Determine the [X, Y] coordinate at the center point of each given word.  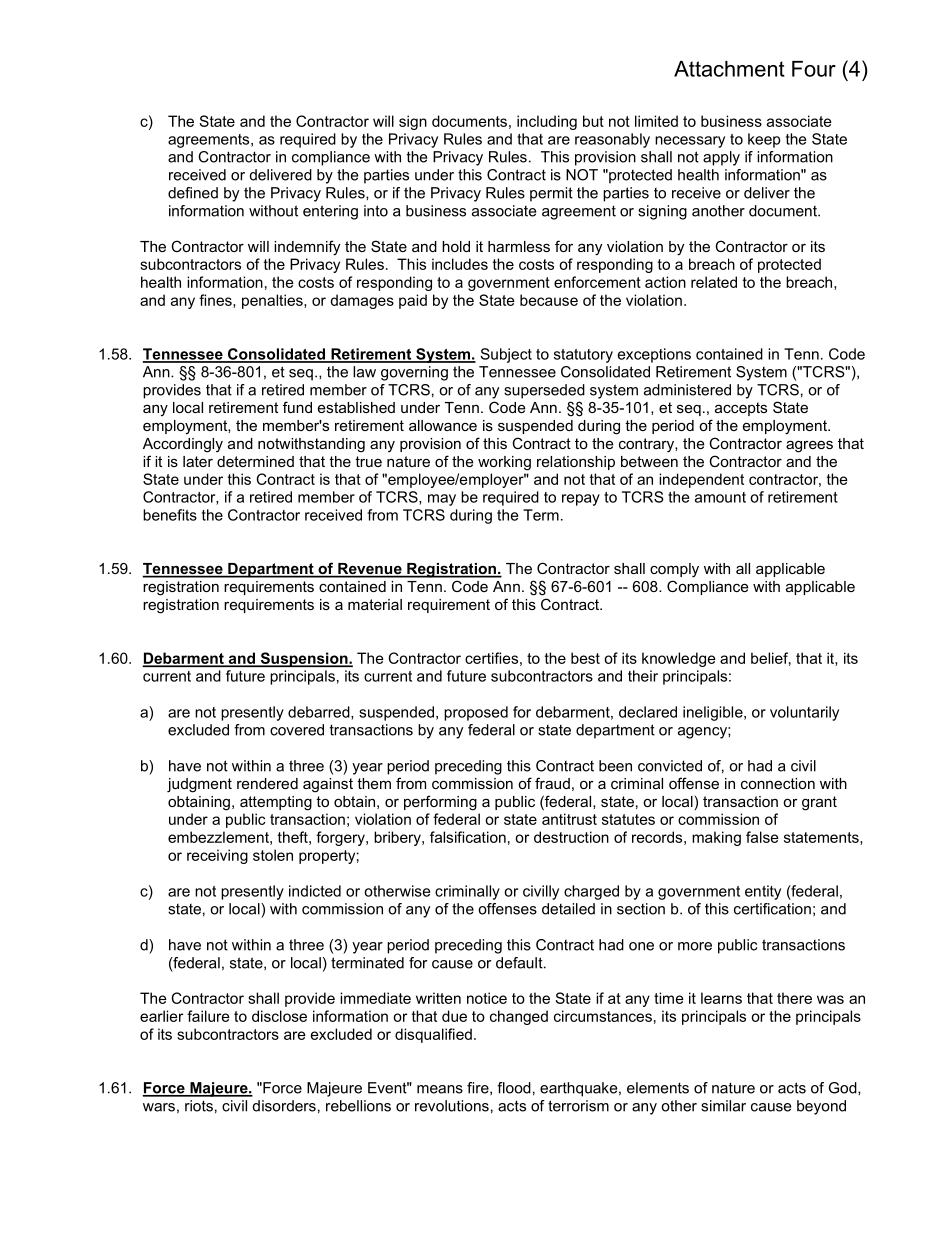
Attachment [729, 69]
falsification [468, 837]
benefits [170, 515]
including [547, 122]
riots [199, 1106]
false [762, 837]
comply [674, 570]
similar [723, 1106]
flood [514, 1088]
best [585, 658]
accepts [741, 409]
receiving [217, 856]
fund [297, 407]
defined [193, 193]
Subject [506, 355]
